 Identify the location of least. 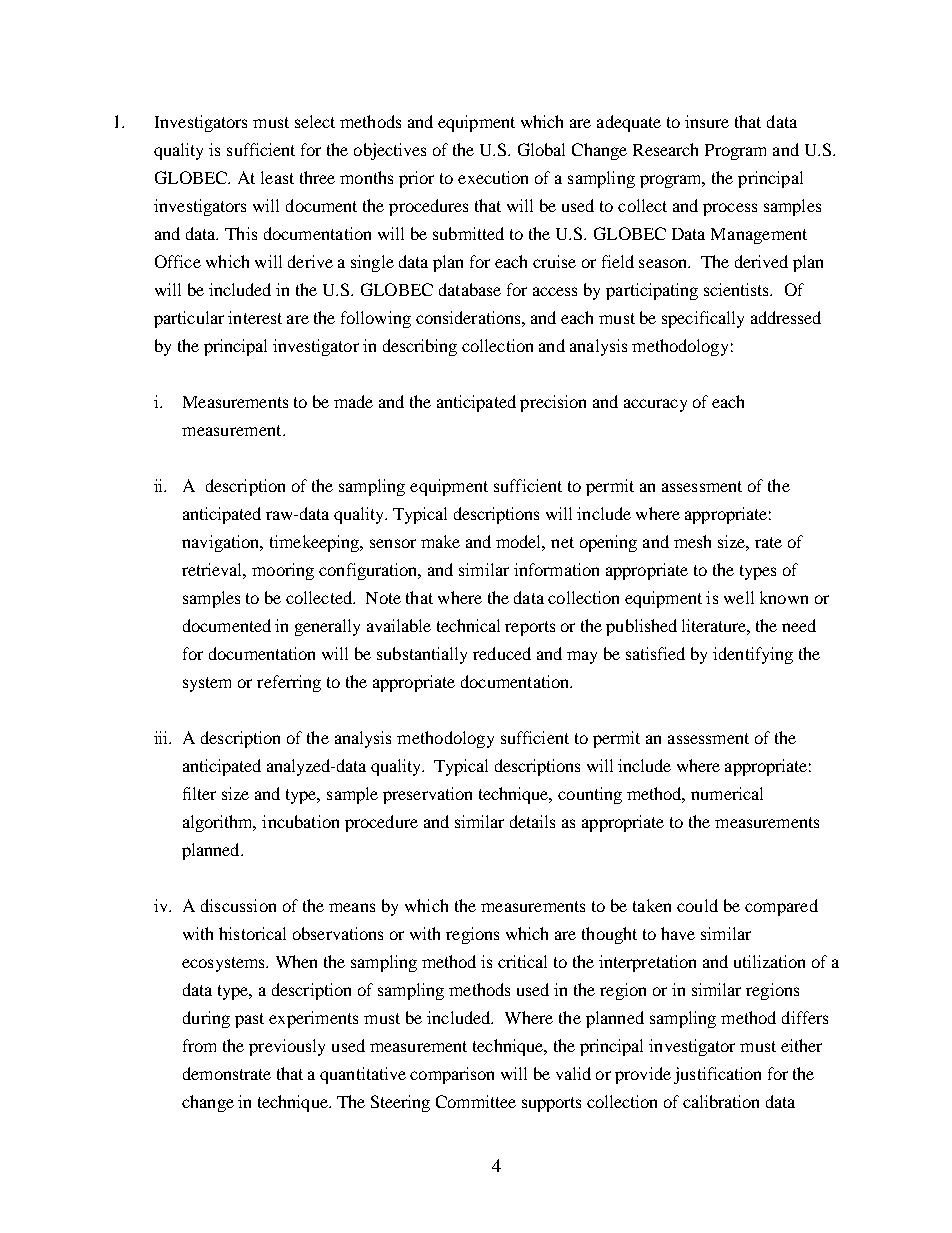
(277, 177).
